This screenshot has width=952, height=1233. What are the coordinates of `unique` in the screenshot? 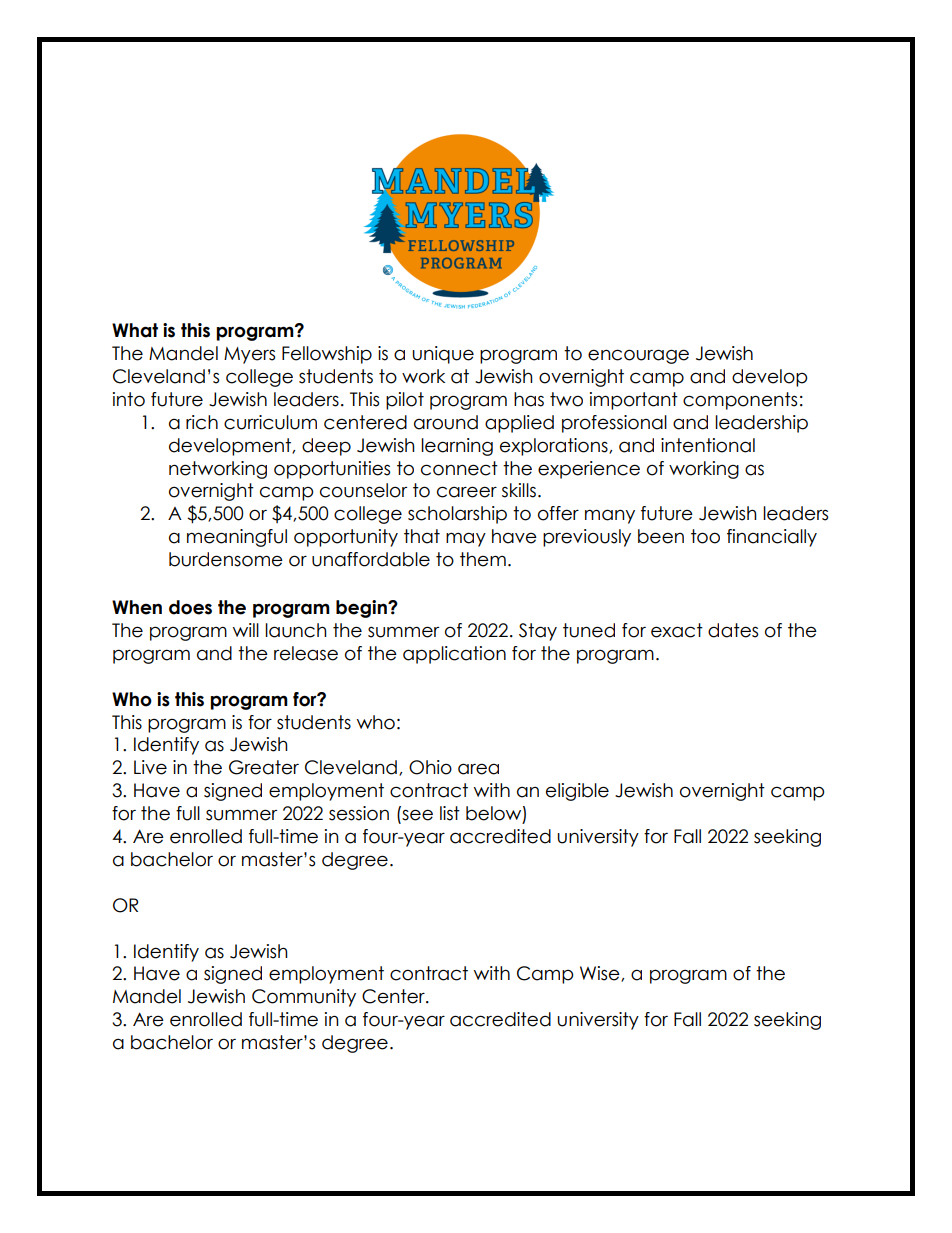 It's located at (443, 355).
